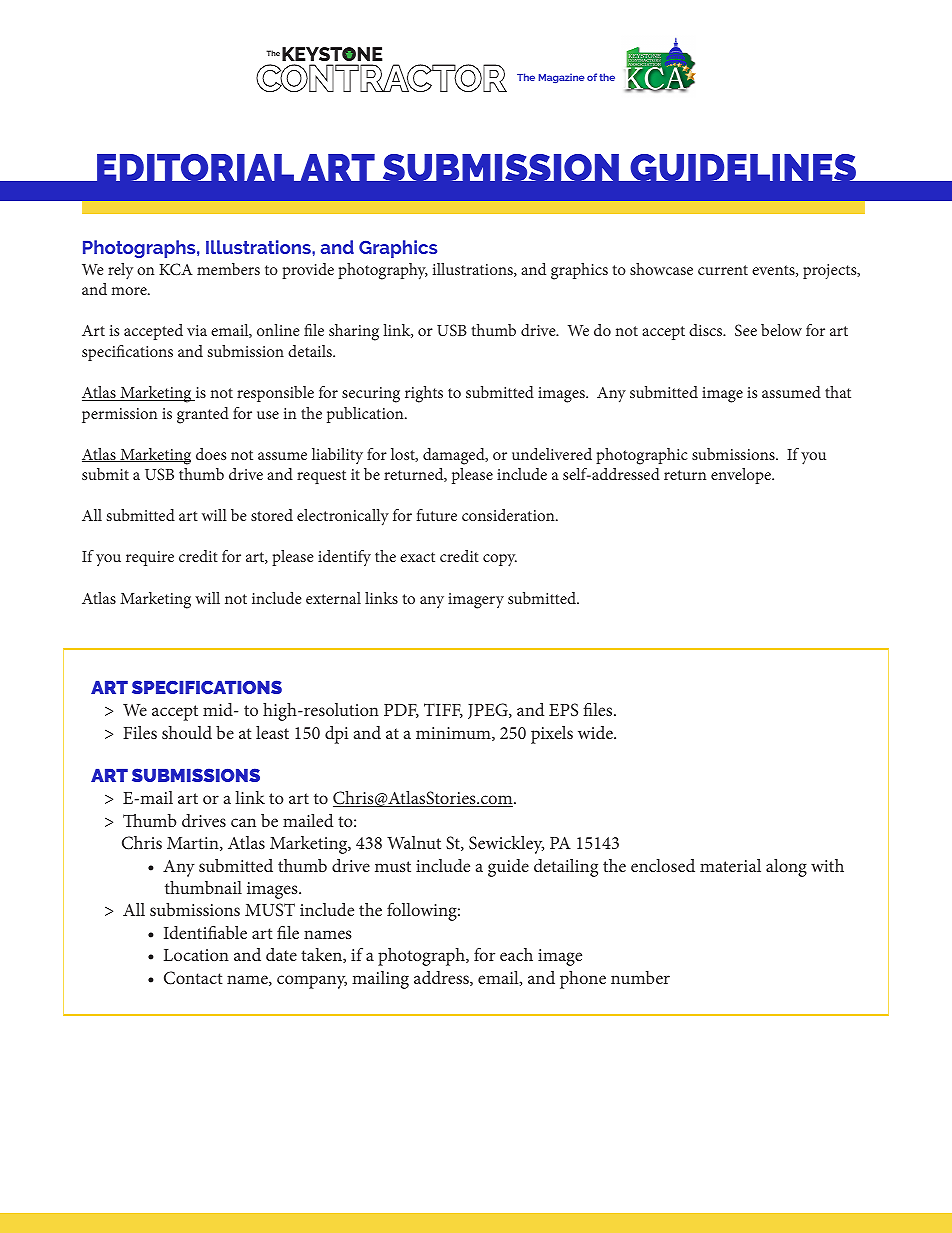 The height and width of the screenshot is (1233, 952). I want to click on granted, so click(203, 415).
